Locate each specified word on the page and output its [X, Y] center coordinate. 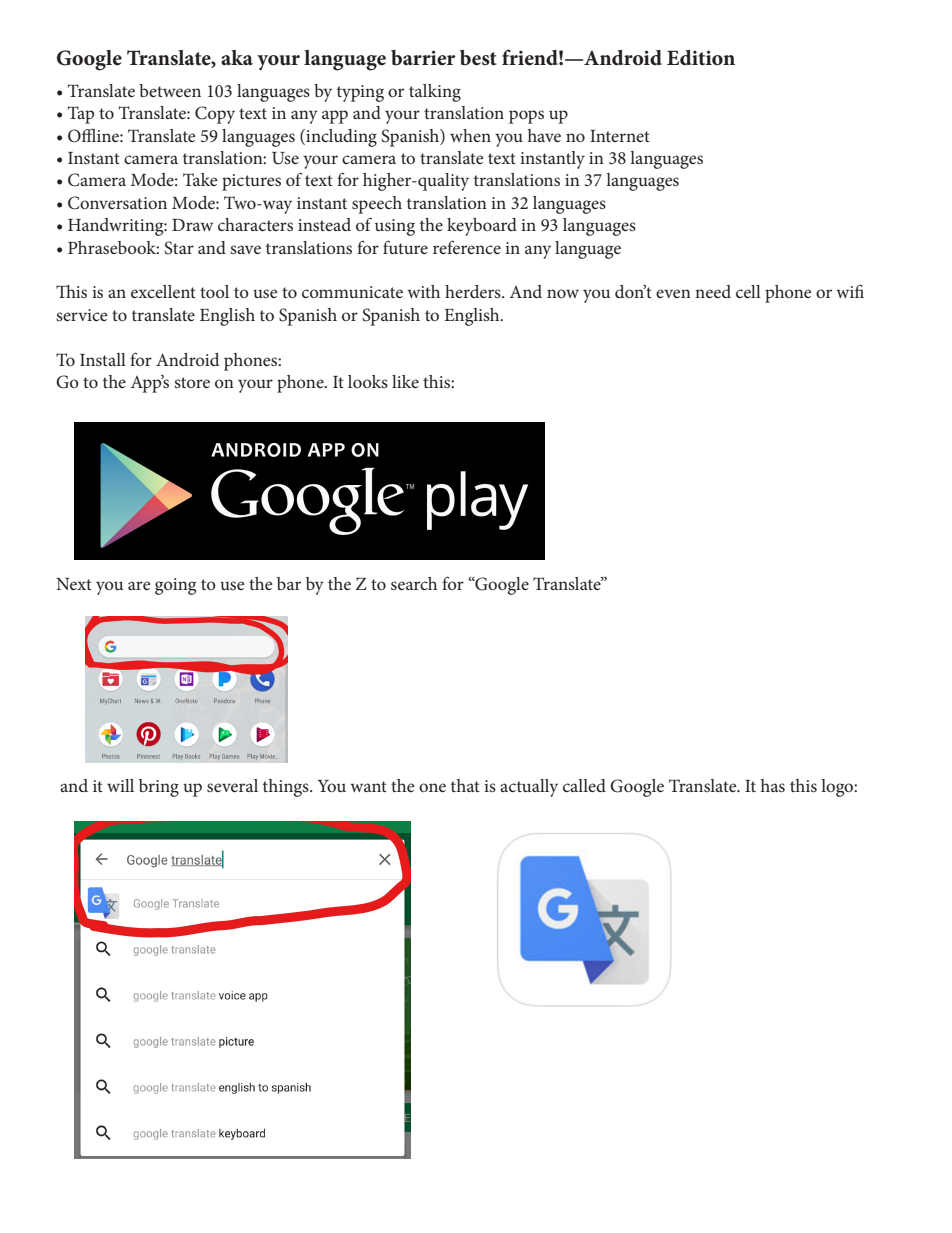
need [713, 291]
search [414, 583]
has [773, 785]
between [170, 90]
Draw [192, 225]
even [673, 293]
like [405, 381]
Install [103, 359]
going [175, 586]
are [139, 585]
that [465, 785]
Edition [701, 58]
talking [435, 93]
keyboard [482, 227]
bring [159, 788]
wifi [850, 291]
